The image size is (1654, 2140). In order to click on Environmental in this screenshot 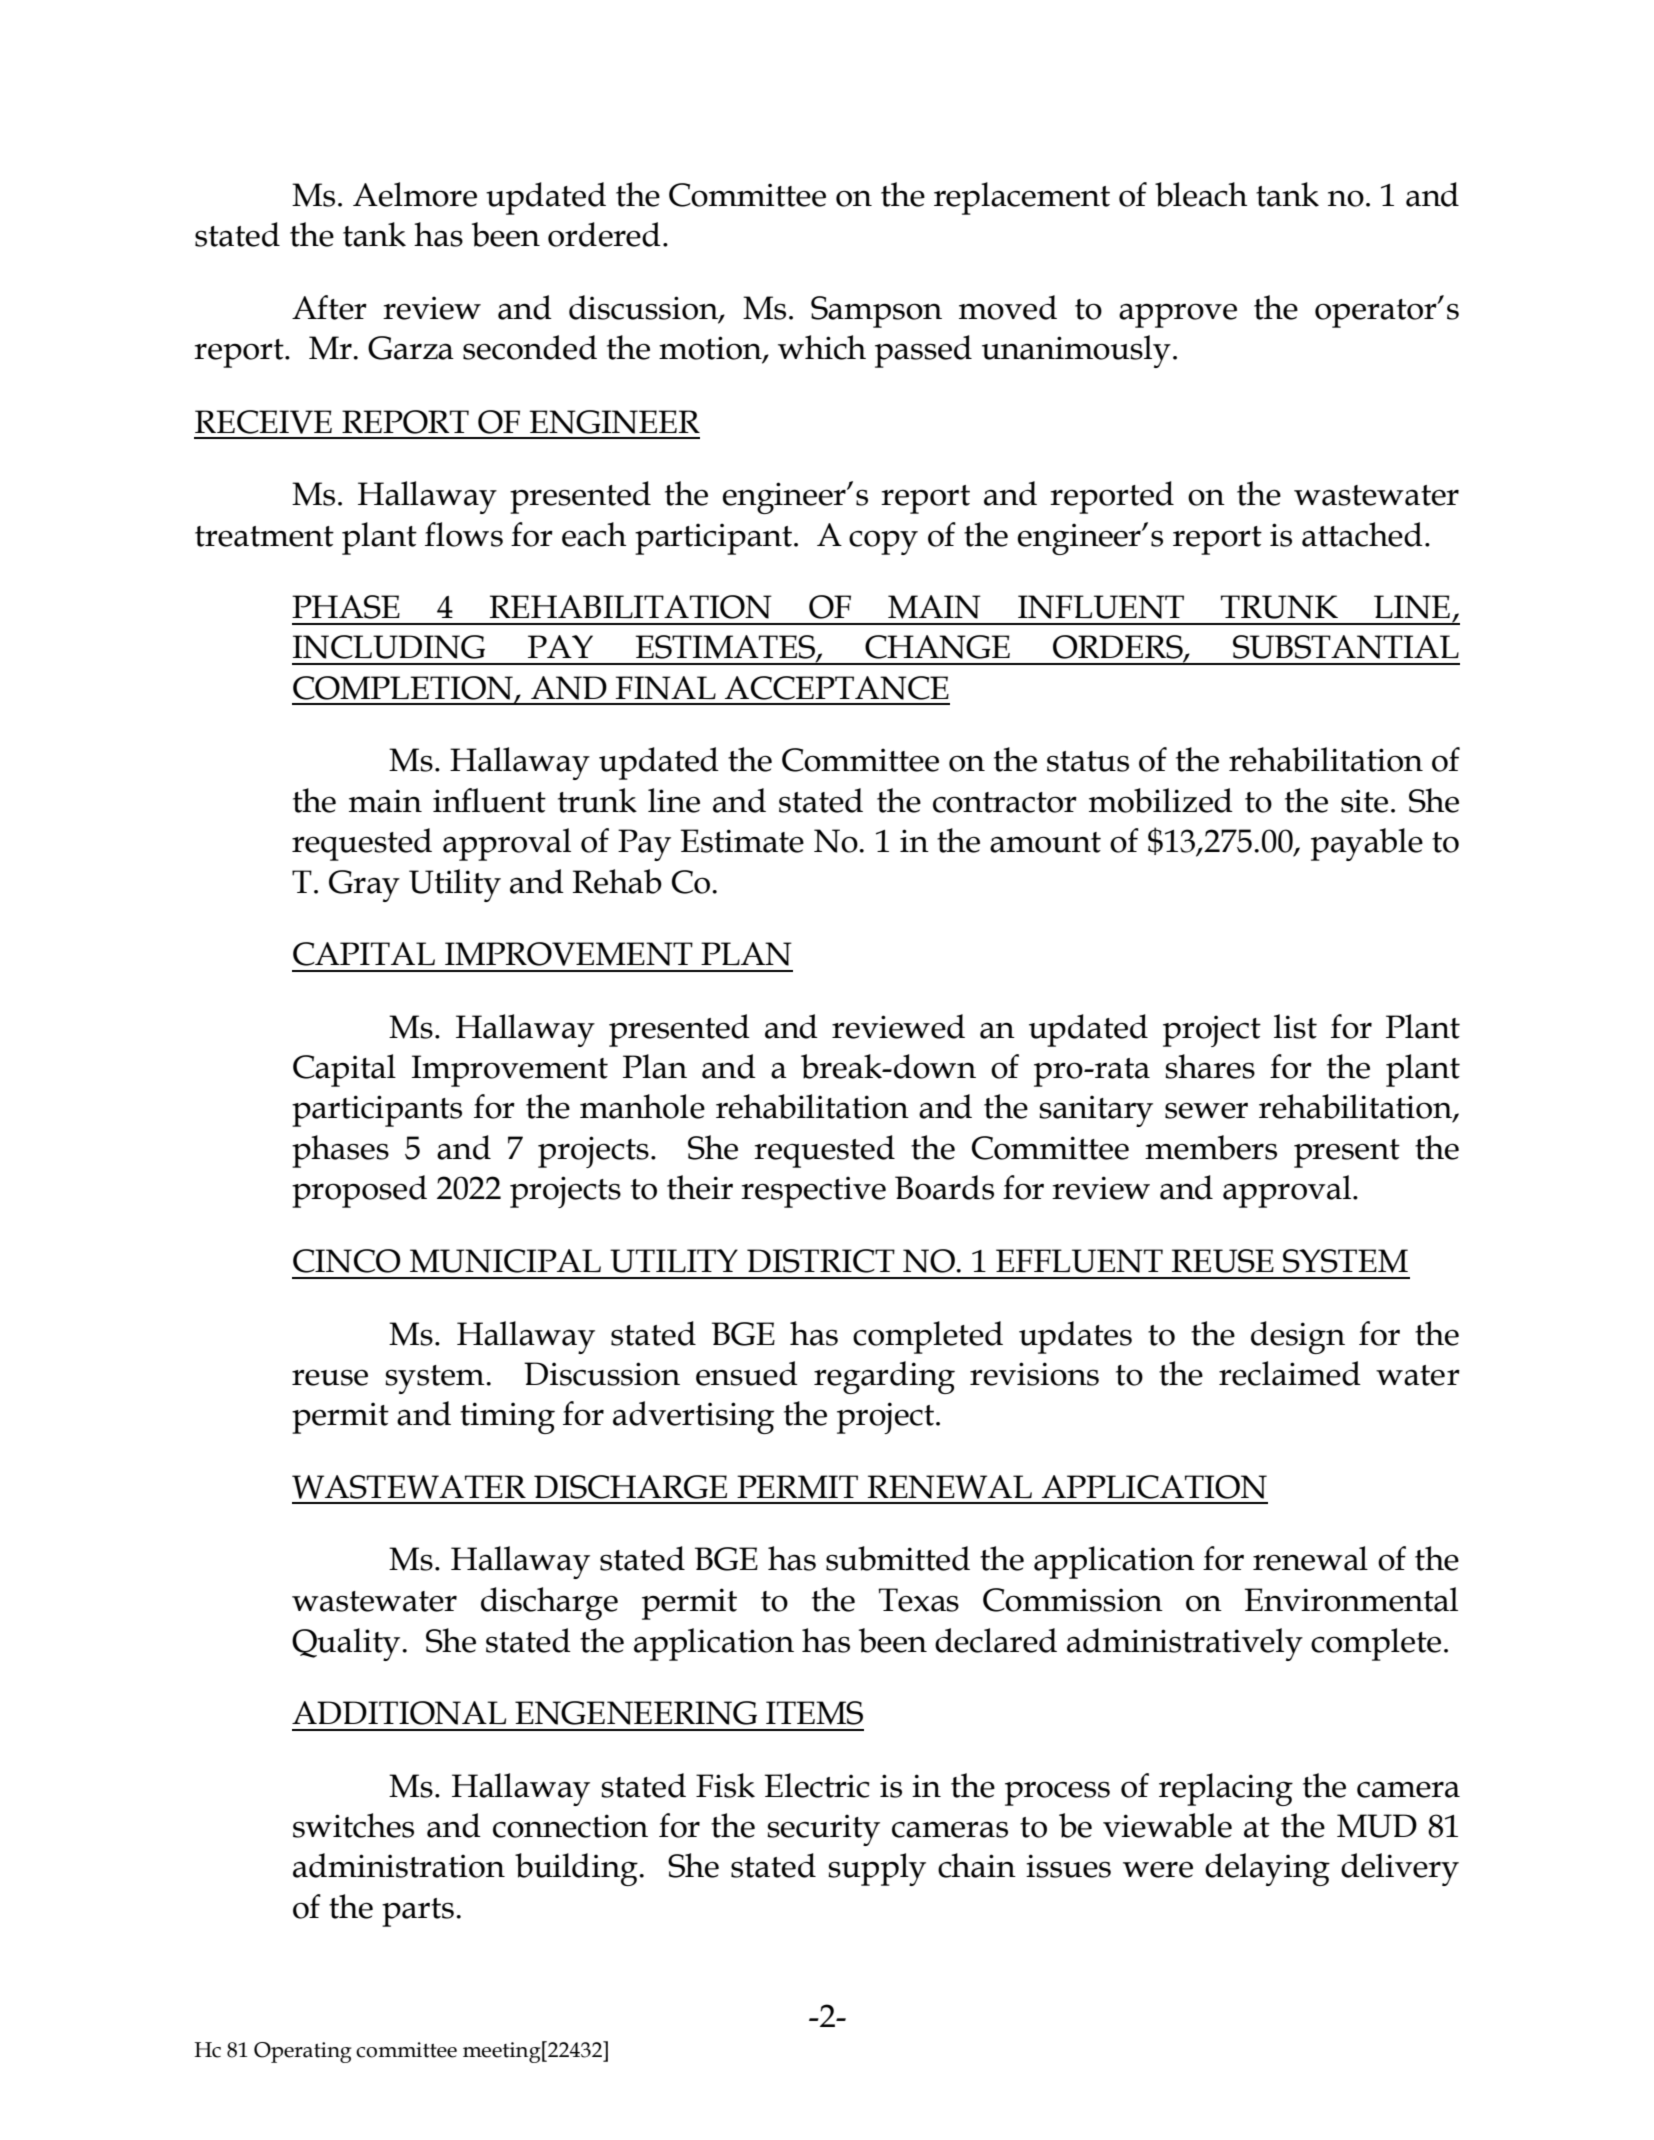, I will do `click(1351, 1599)`.
